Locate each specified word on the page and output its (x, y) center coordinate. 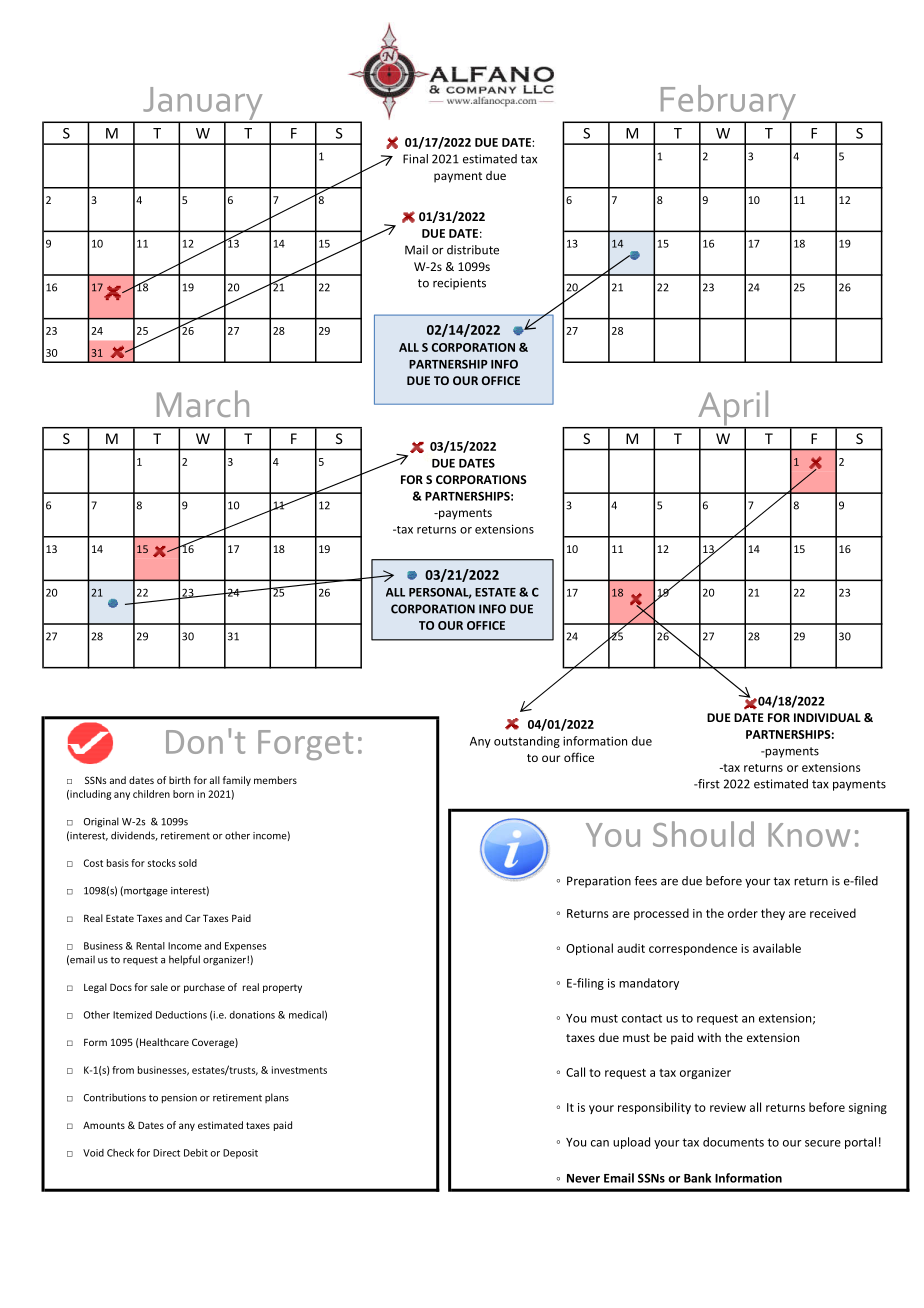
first (708, 784)
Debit (196, 1153)
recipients (459, 284)
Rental (150, 946)
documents (733, 1142)
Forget (305, 745)
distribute (473, 250)
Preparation (599, 882)
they (773, 914)
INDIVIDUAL (827, 717)
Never (583, 1178)
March (203, 403)
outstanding (527, 742)
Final (415, 159)
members (275, 780)
